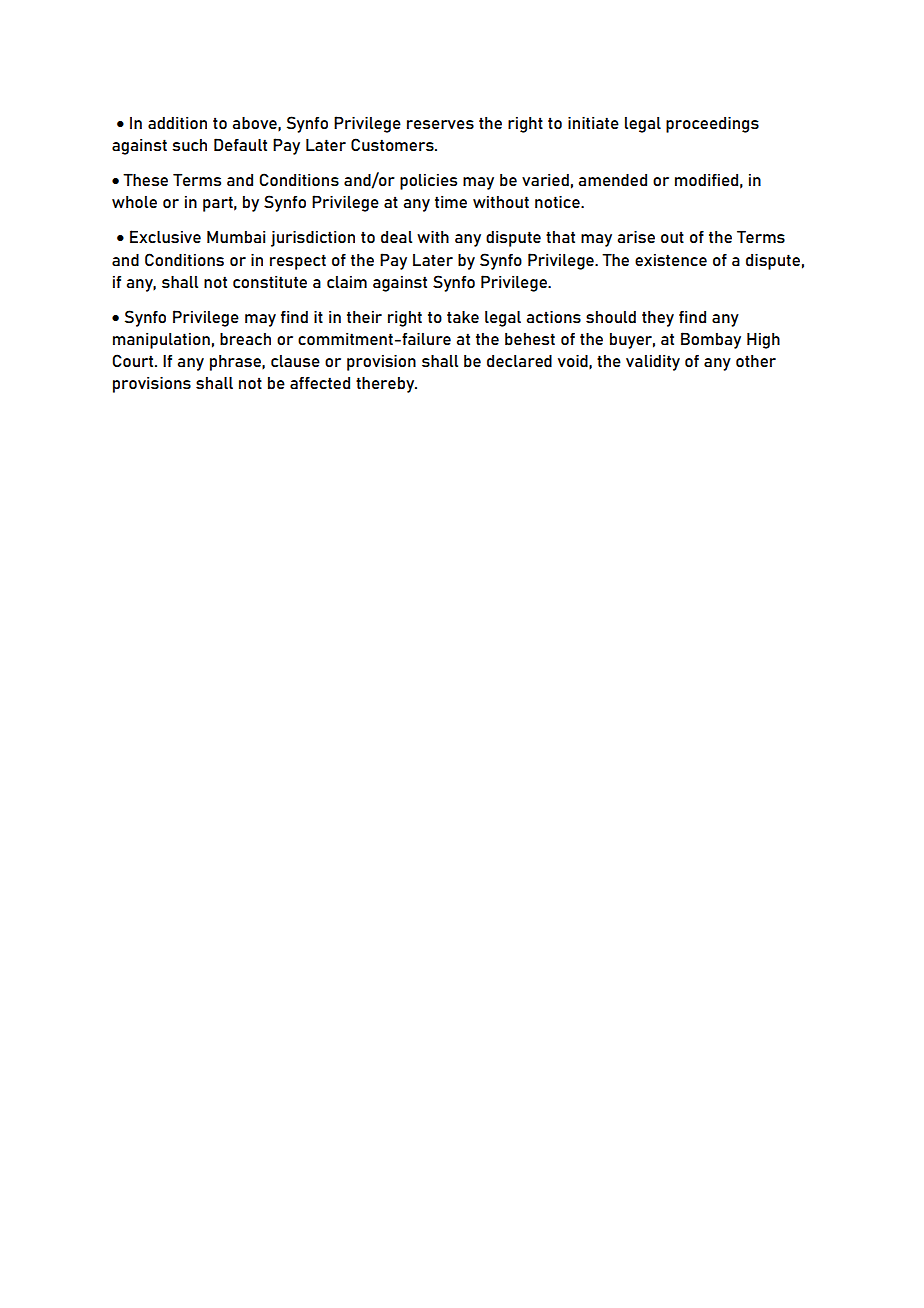 The height and width of the document is (1308, 924). Describe the element at coordinates (396, 237) in the document. I see `deal` at that location.
